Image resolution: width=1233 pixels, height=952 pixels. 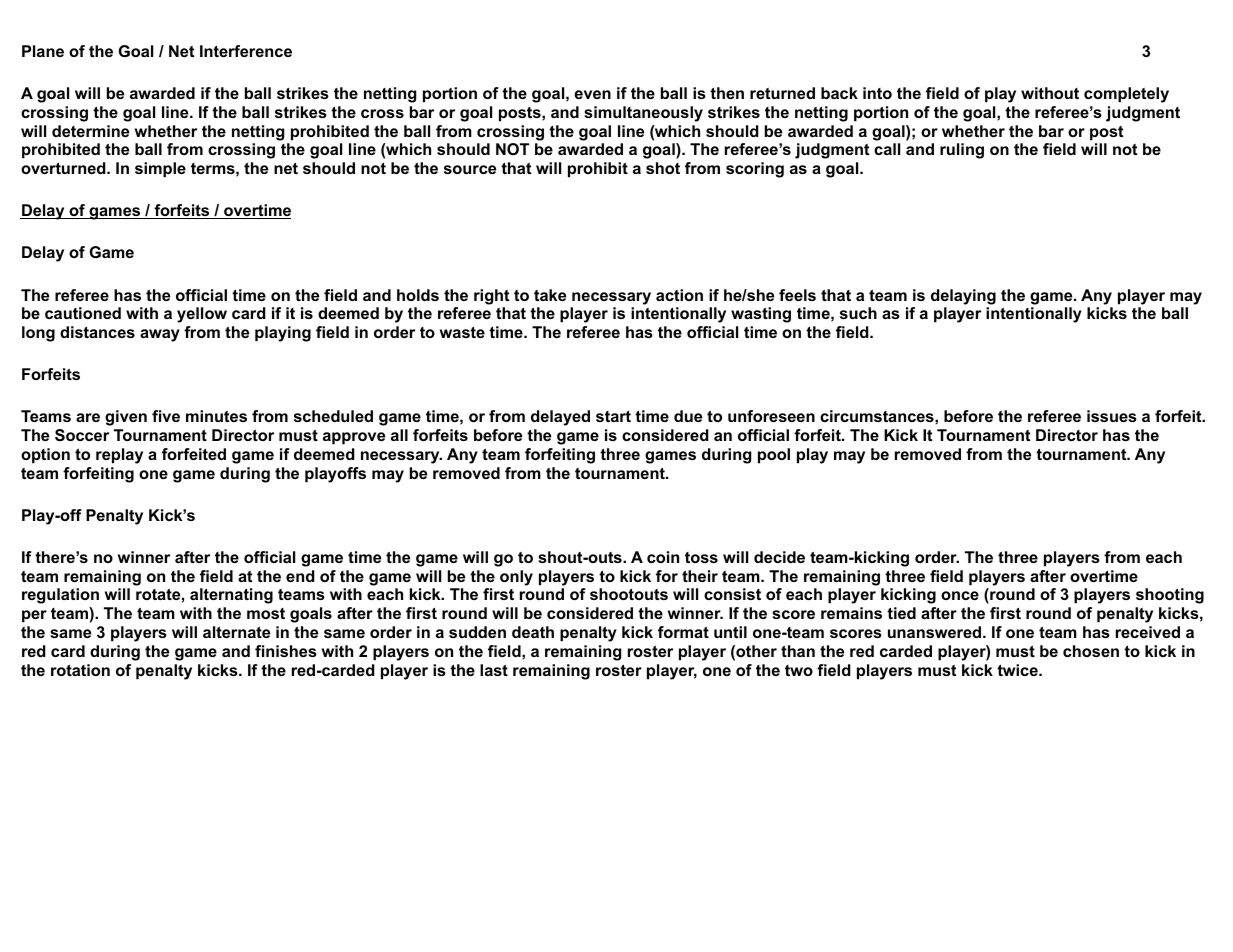 I want to click on issues, so click(x=1112, y=416).
